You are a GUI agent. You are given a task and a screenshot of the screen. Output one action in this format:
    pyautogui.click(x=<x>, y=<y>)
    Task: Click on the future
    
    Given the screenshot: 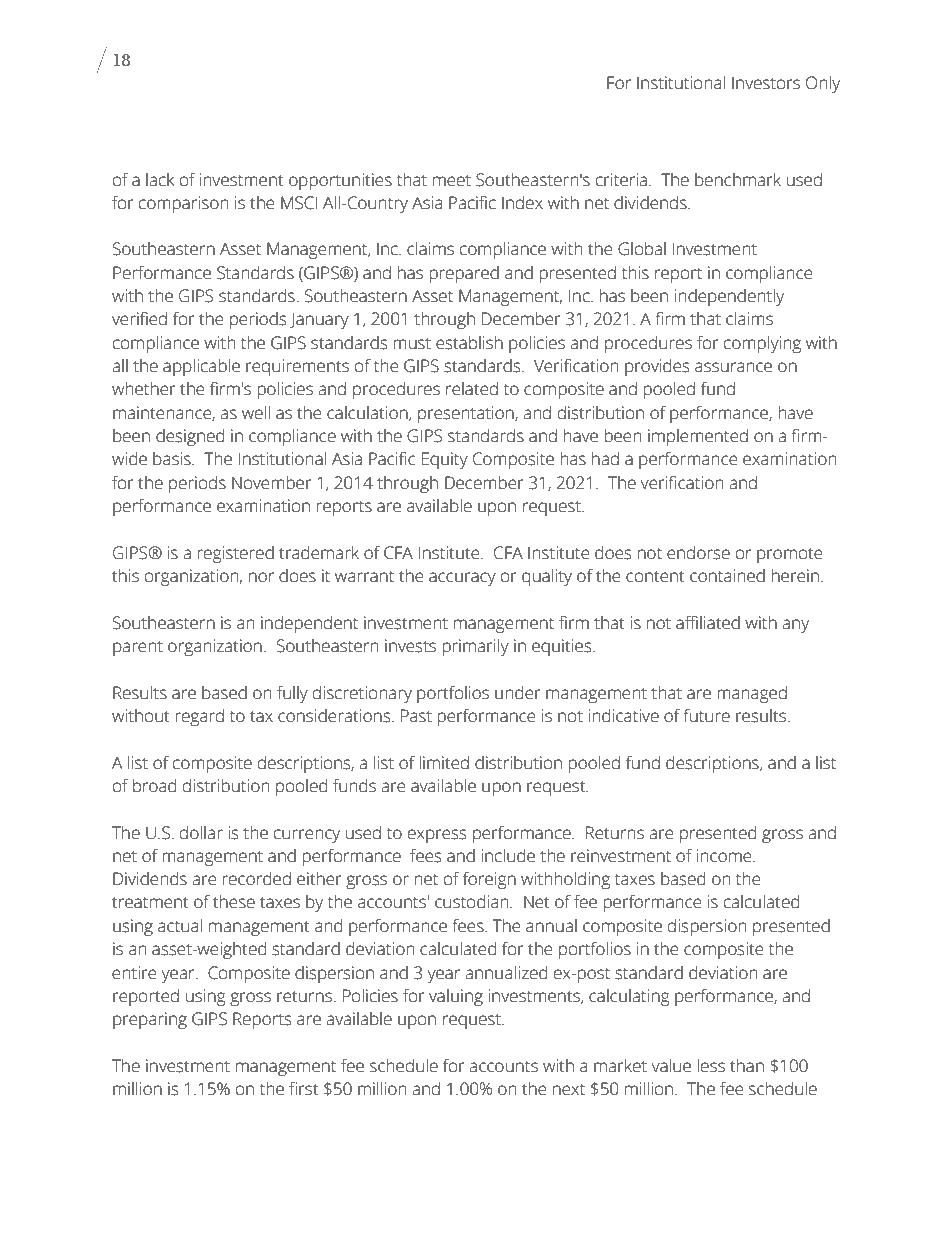 What is the action you would take?
    pyautogui.click(x=706, y=716)
